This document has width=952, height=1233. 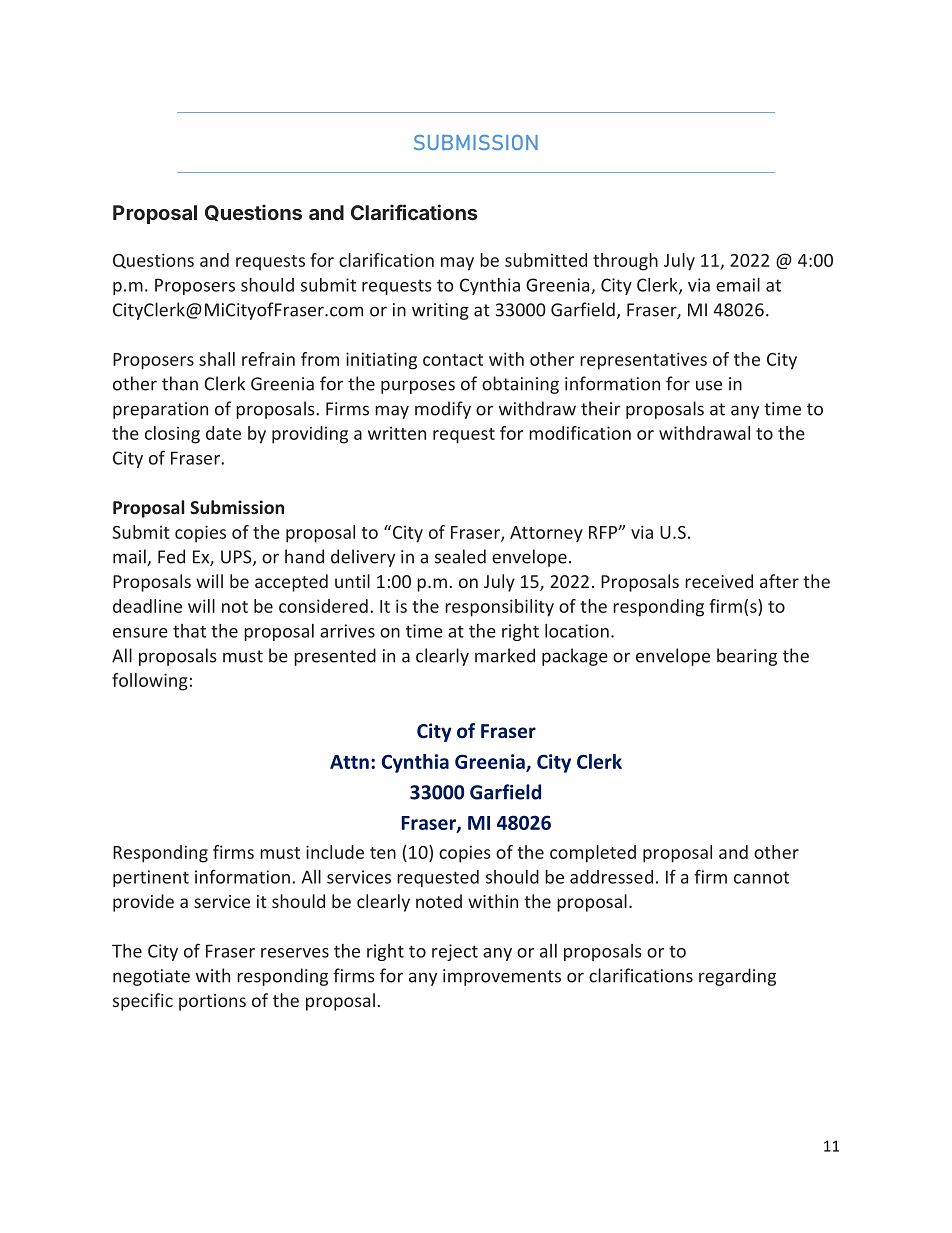 I want to click on improvements, so click(x=502, y=977).
